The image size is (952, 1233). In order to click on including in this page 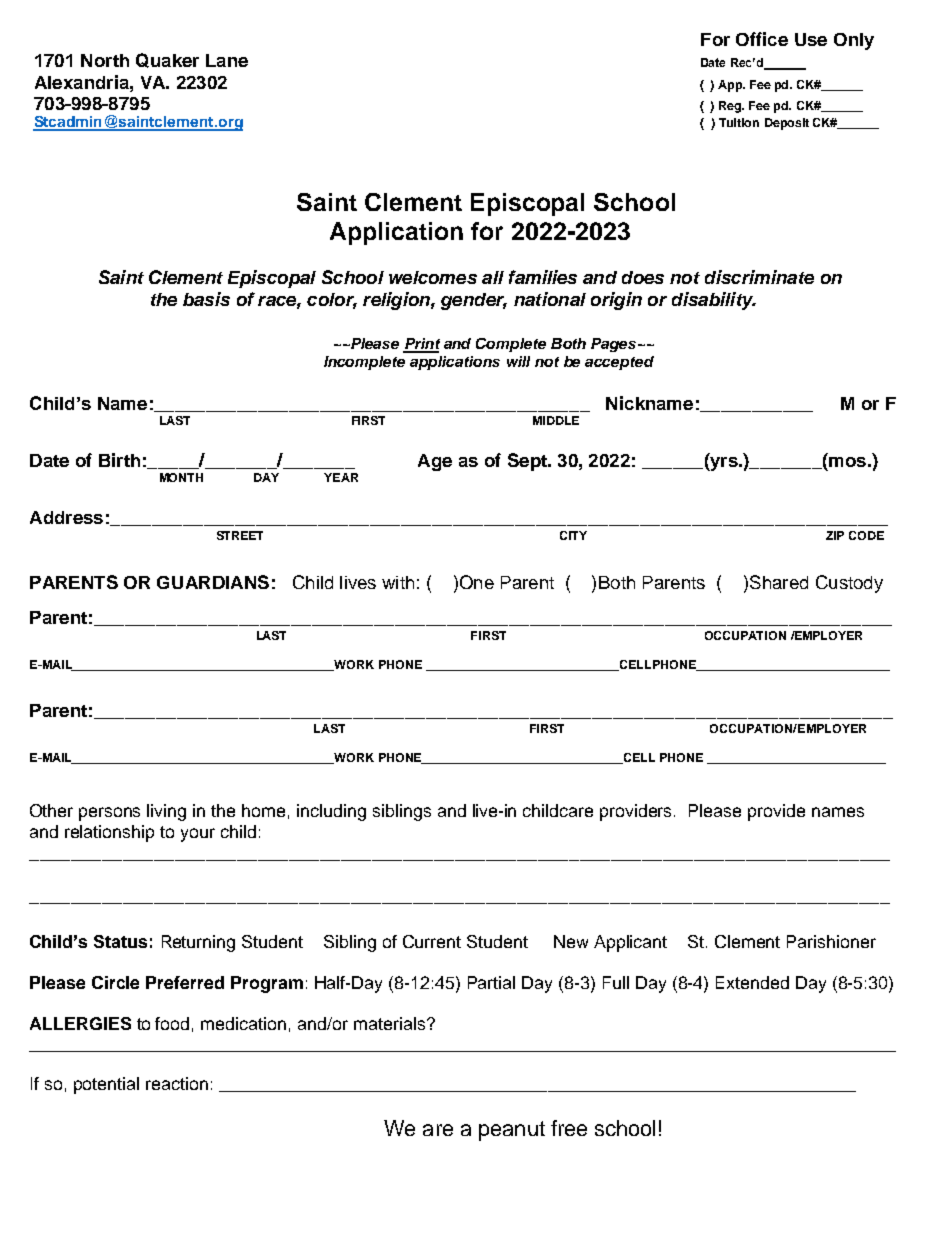, I will do `click(331, 812)`.
